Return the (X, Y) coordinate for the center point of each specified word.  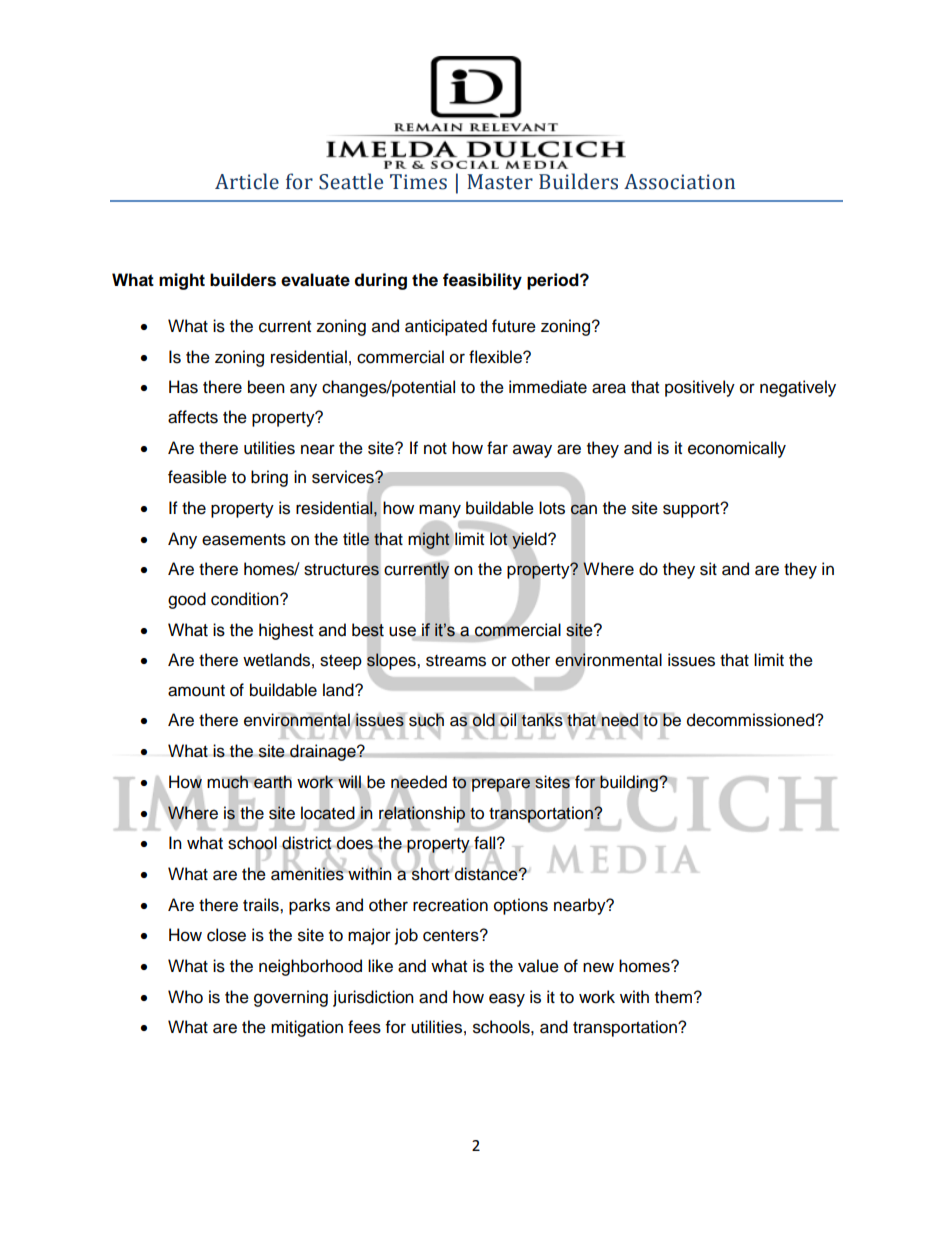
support (692, 510)
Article (247, 181)
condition (246, 599)
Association (679, 182)
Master (500, 182)
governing (291, 998)
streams (456, 661)
